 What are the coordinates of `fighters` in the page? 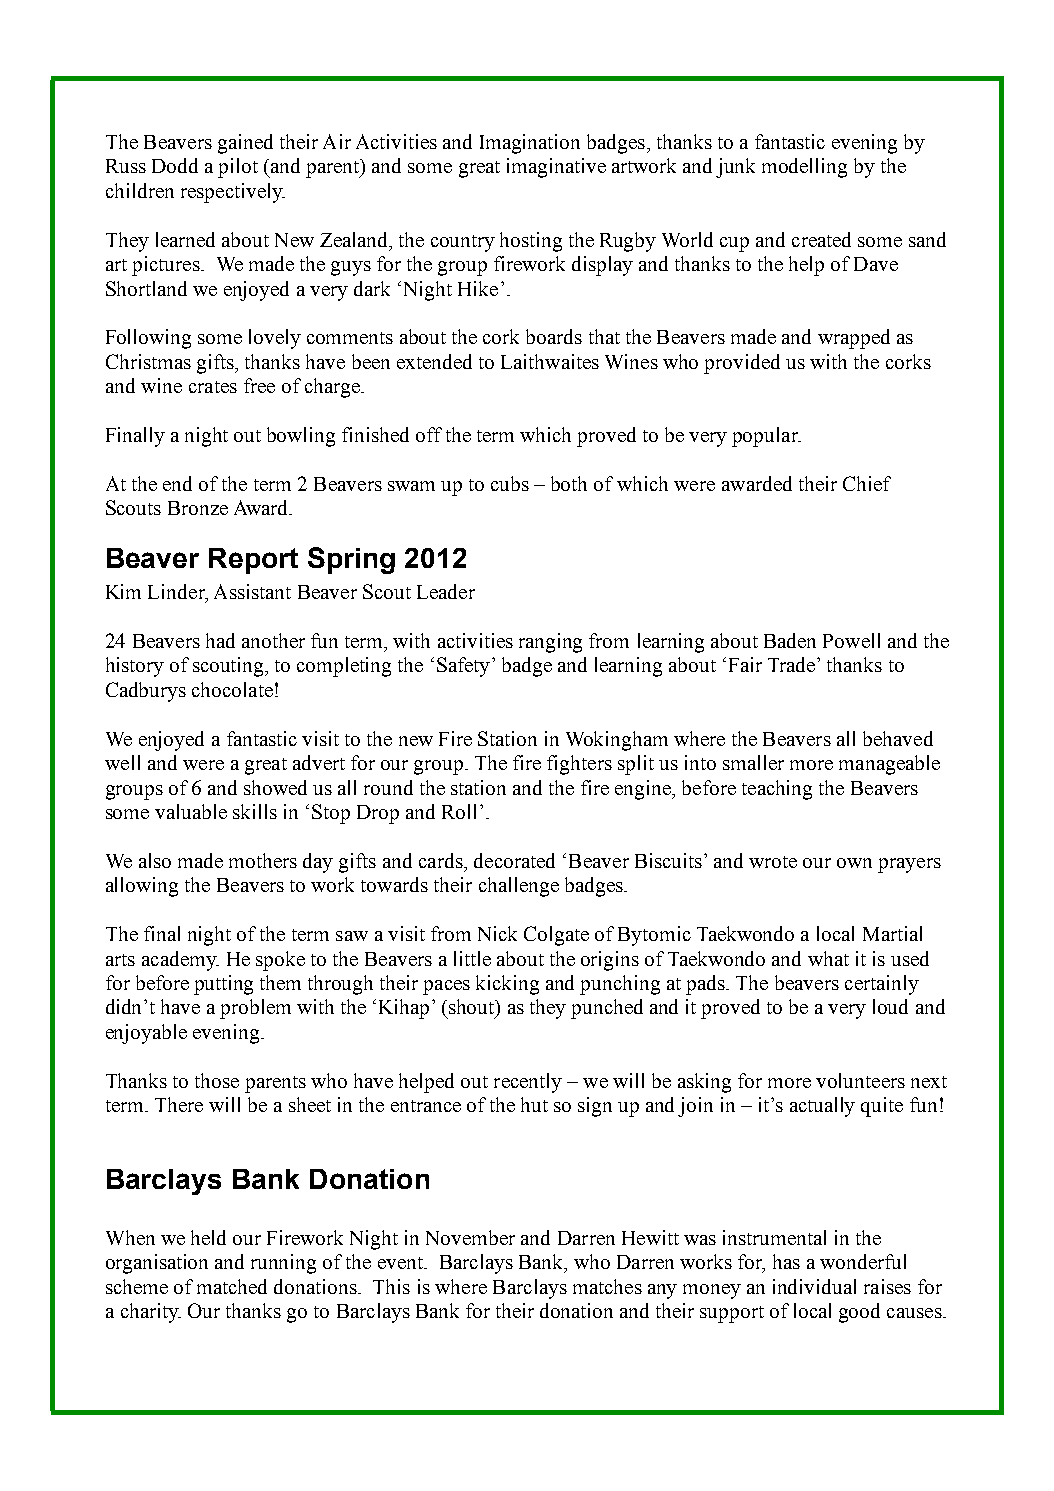 It's located at (579, 765).
